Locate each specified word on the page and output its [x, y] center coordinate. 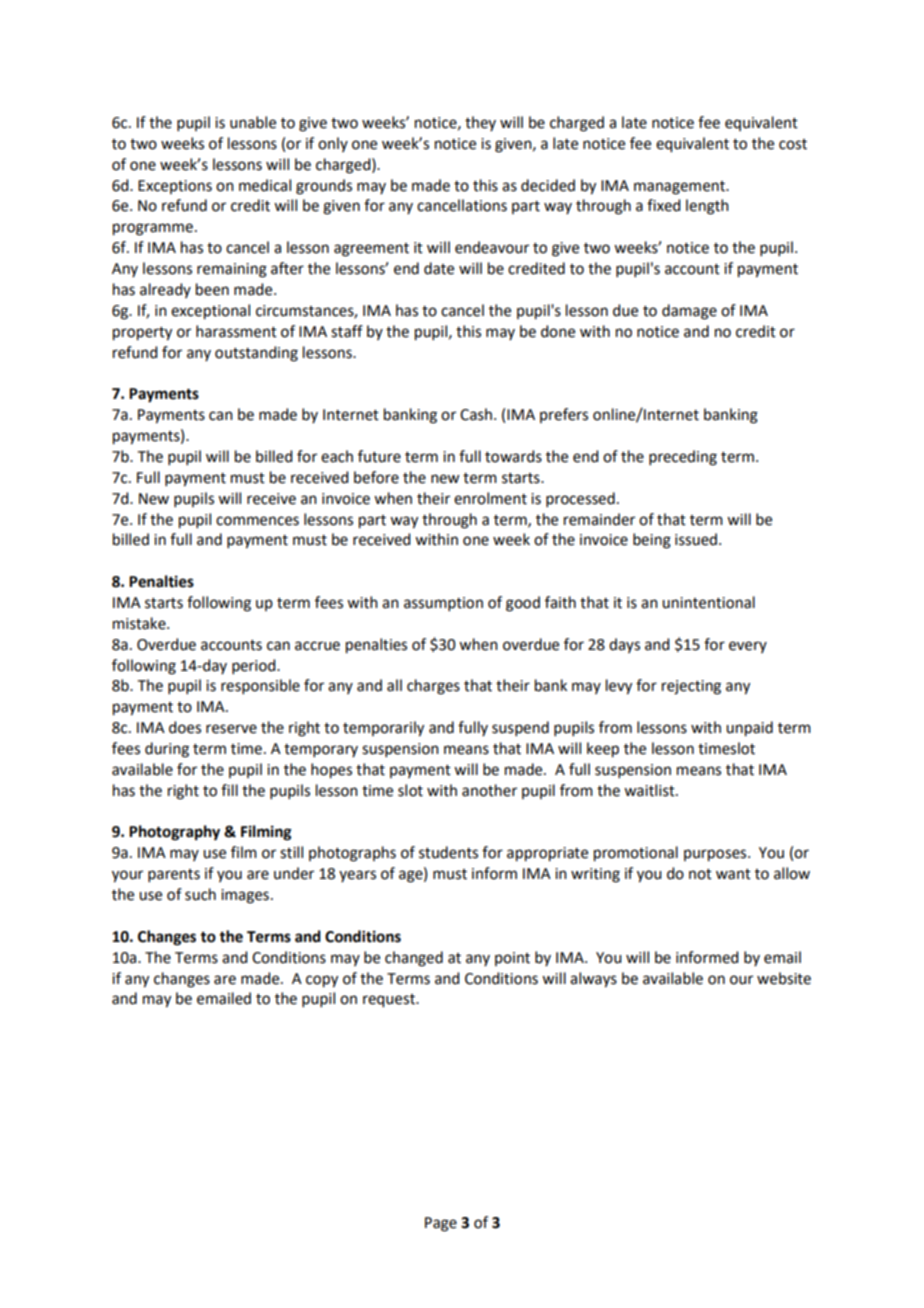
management [680, 188]
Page [441, 1224]
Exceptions [175, 187]
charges [433, 687]
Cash [476, 414]
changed [414, 959]
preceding [683, 458]
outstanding [256, 354]
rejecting [691, 687]
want [733, 874]
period [255, 666]
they [480, 123]
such [200, 894]
